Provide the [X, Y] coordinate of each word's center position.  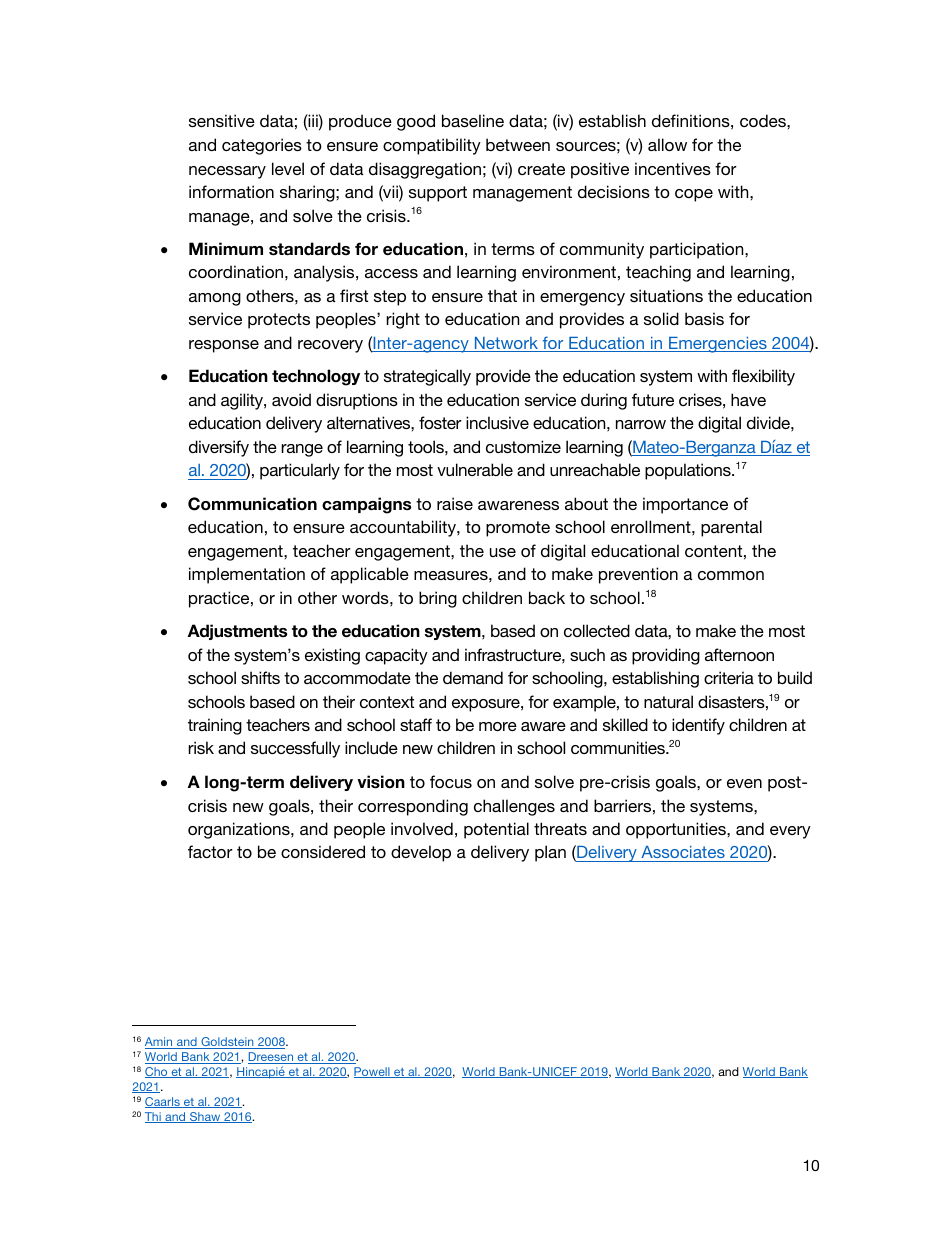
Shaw [205, 1117]
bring [438, 599]
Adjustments [237, 632]
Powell [373, 1072]
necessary [227, 172]
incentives [673, 168]
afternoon [739, 654]
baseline [473, 120]
